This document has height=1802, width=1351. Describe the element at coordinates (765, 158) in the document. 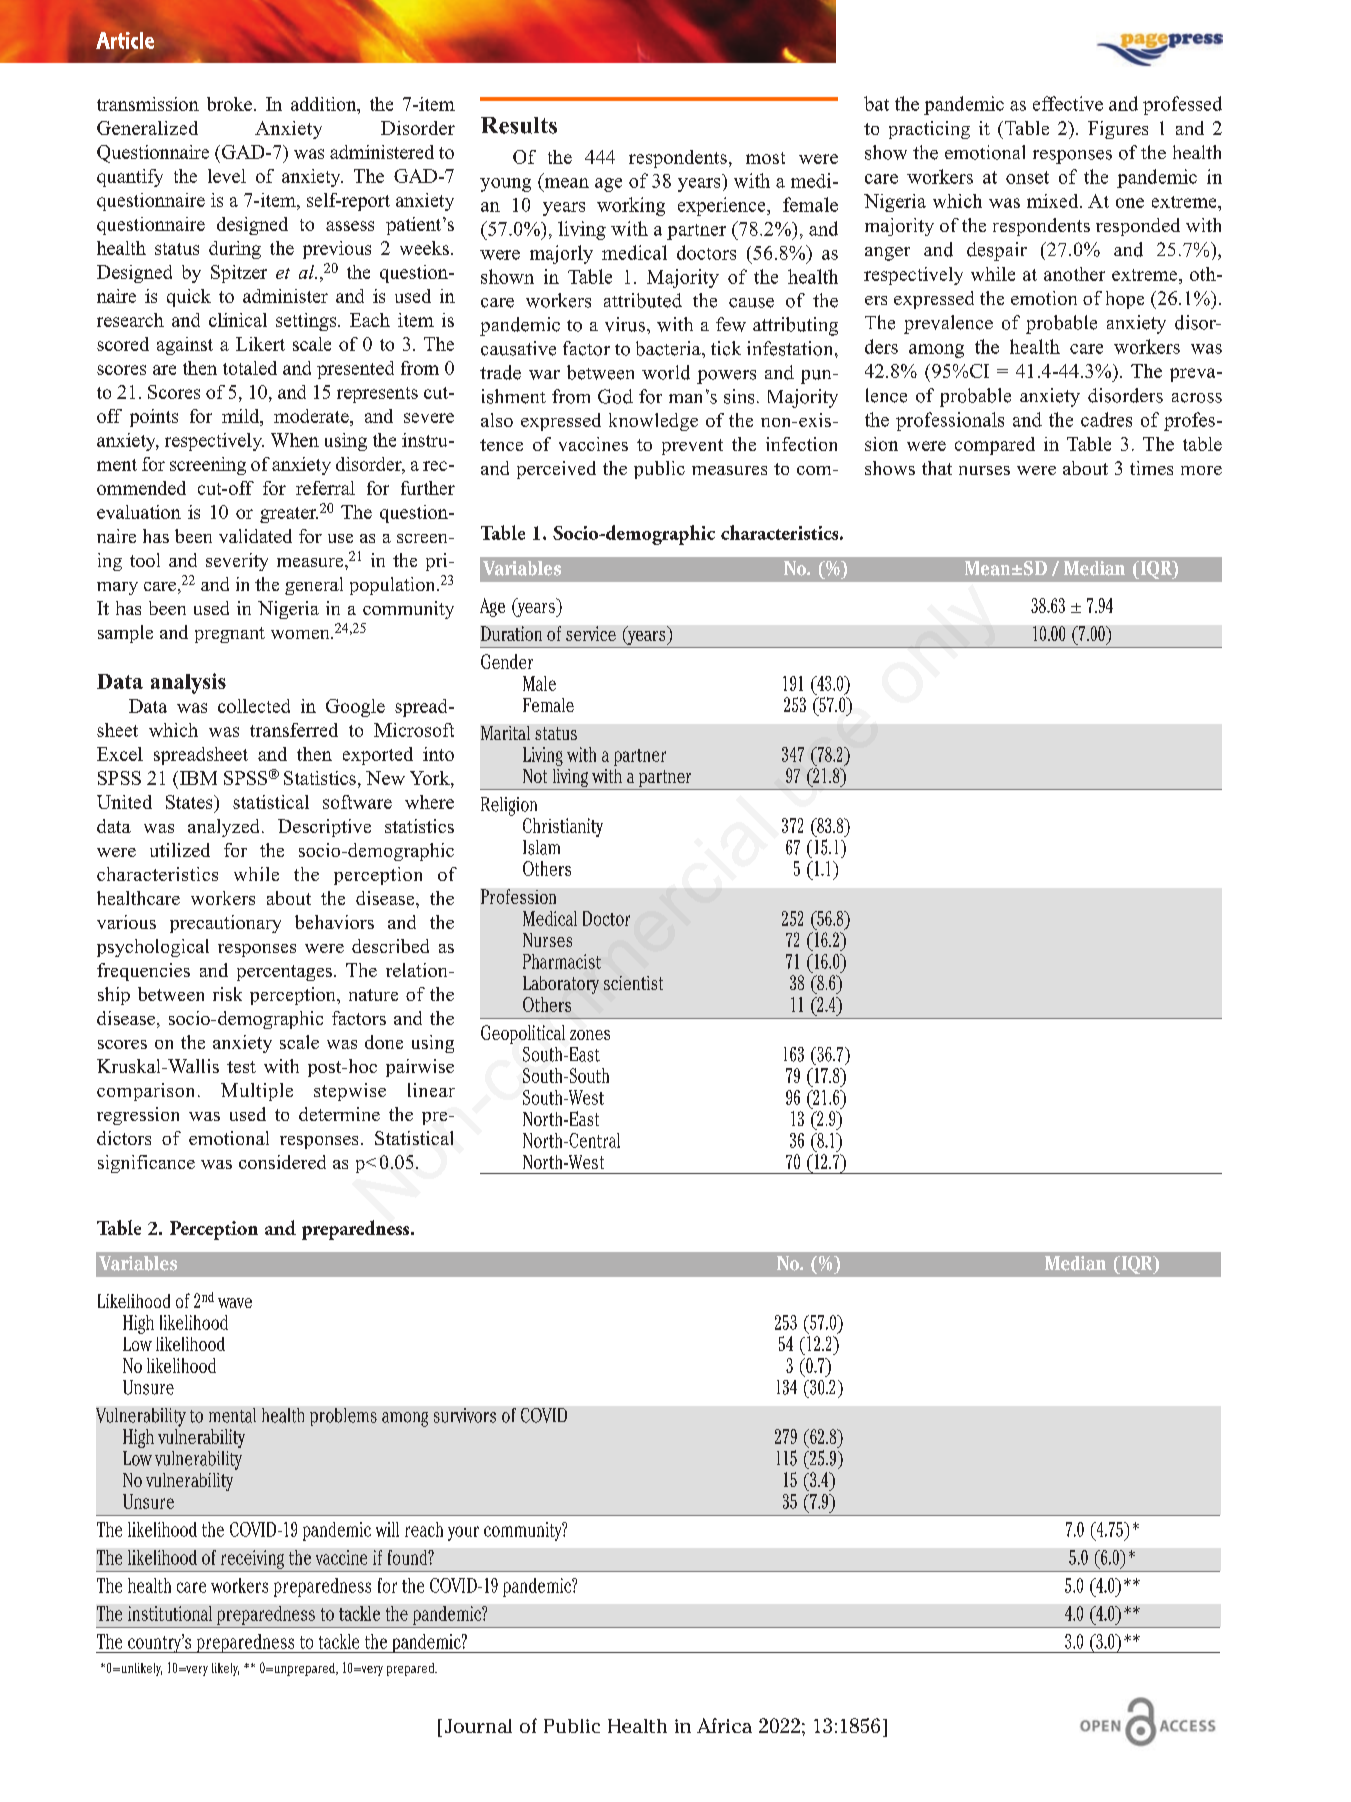

I see `most` at that location.
